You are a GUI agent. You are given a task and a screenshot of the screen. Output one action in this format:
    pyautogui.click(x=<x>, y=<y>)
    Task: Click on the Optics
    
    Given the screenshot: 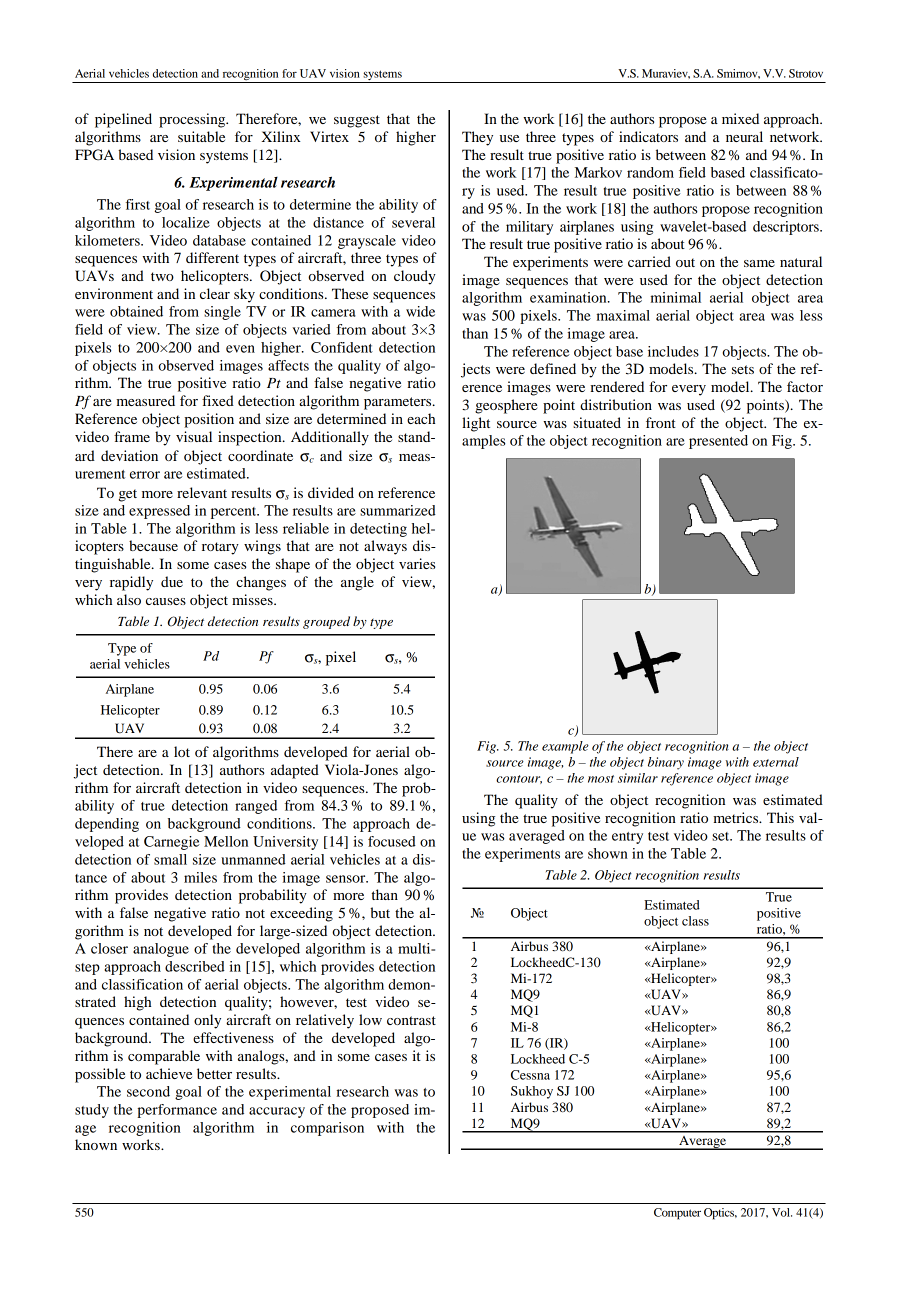 What is the action you would take?
    pyautogui.click(x=720, y=1214)
